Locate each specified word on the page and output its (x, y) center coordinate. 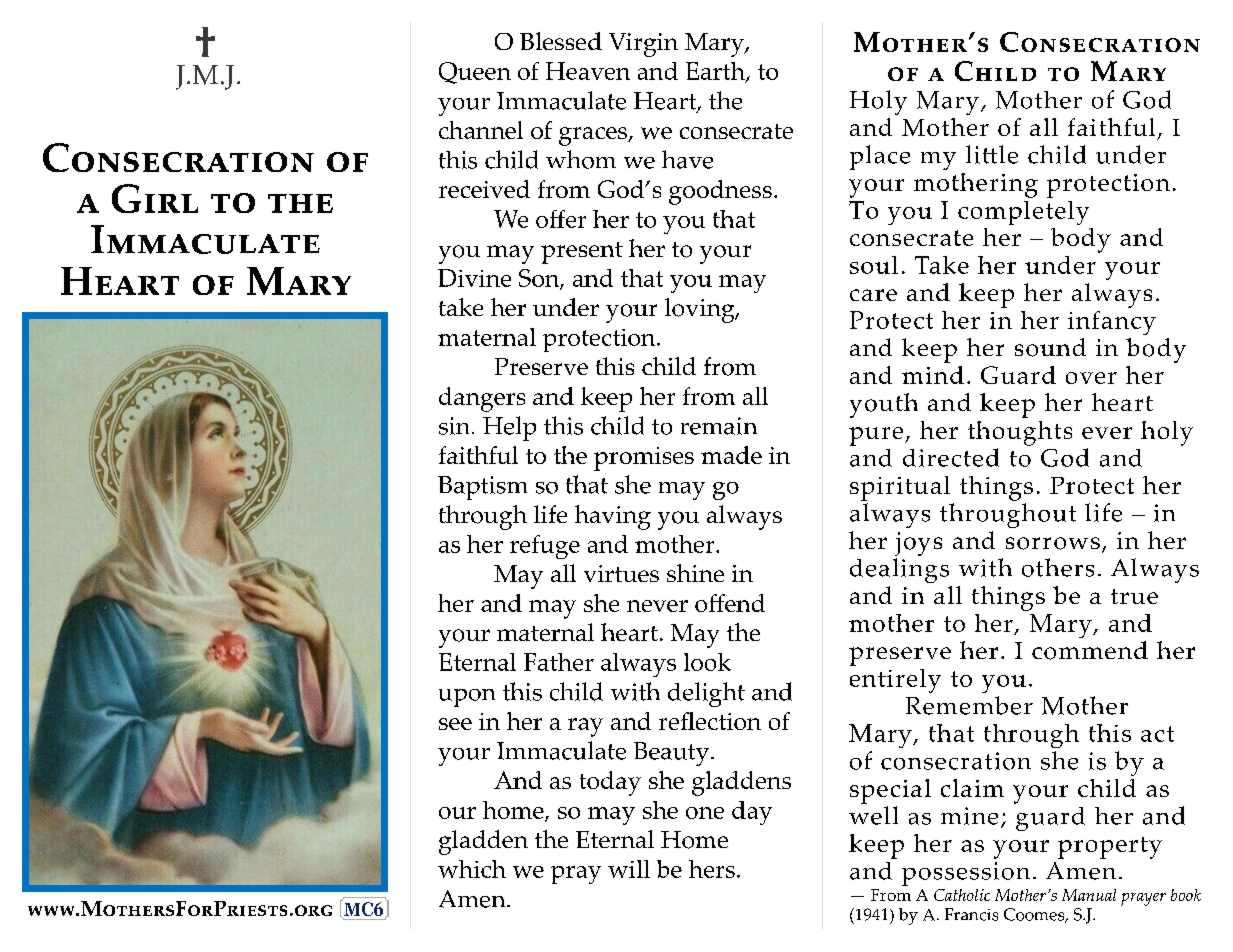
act (1157, 734)
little (992, 154)
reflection (710, 721)
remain (719, 426)
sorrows (1053, 543)
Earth (716, 72)
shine (695, 573)
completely (1023, 213)
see (455, 724)
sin (454, 426)
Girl (155, 198)
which (472, 869)
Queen (475, 73)
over (1091, 378)
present (582, 253)
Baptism (482, 488)
